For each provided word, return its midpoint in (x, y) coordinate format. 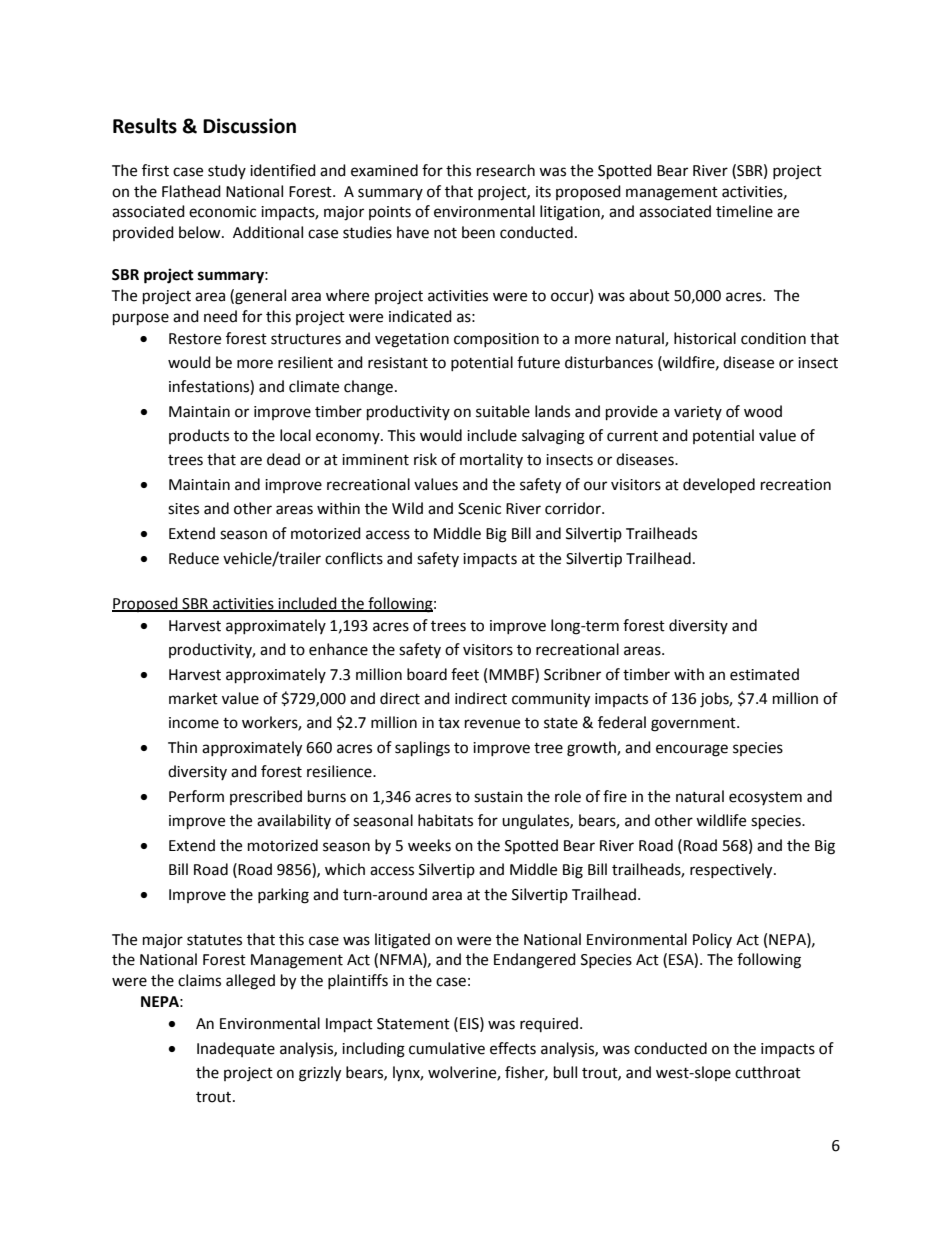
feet (465, 674)
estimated (764, 674)
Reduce (194, 558)
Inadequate (236, 1049)
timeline (744, 211)
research (506, 170)
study (227, 171)
